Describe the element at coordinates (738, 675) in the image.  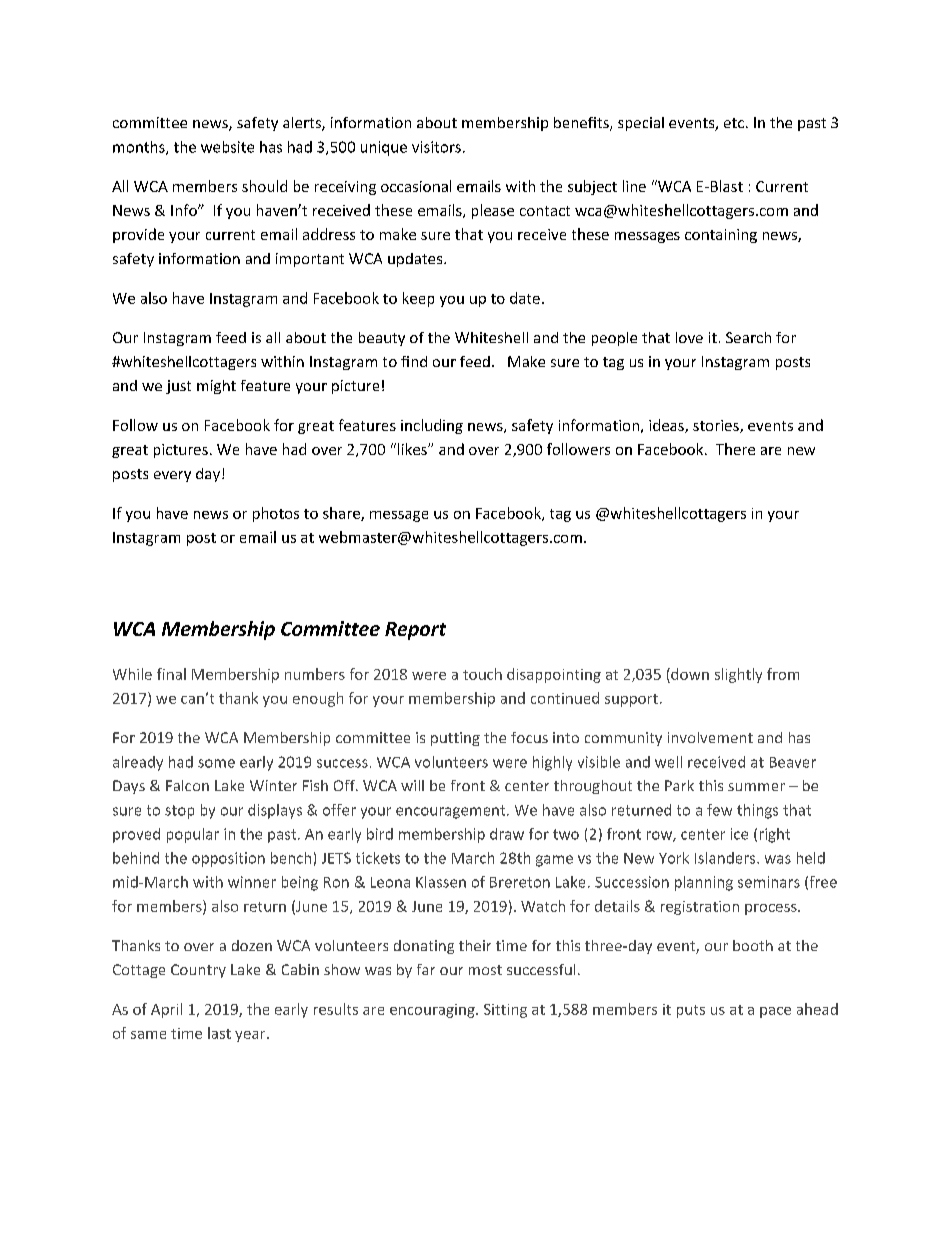
I see `slightly` at that location.
